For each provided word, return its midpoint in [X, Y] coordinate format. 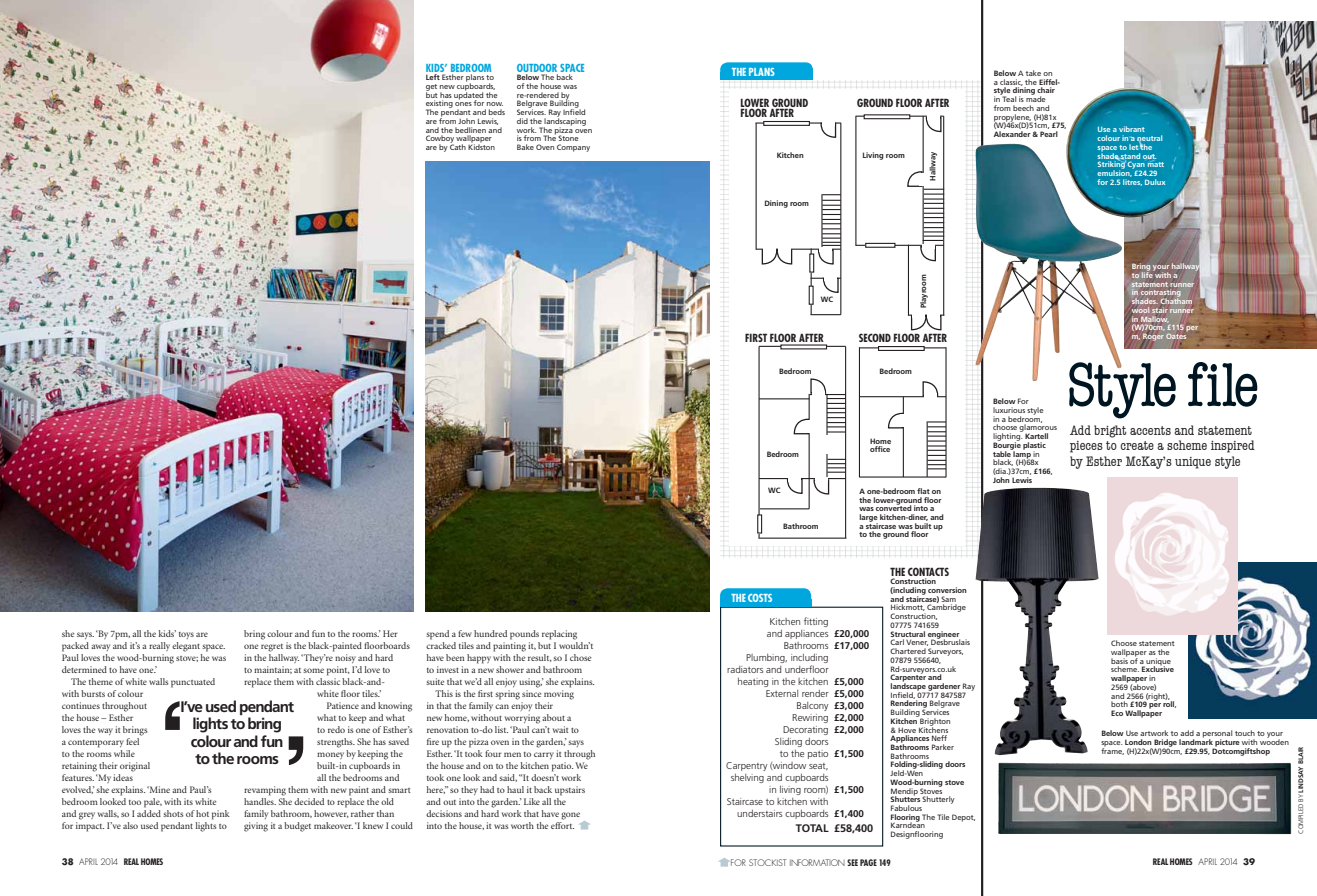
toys [186, 635]
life [1148, 274]
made [1036, 98]
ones [463, 104]
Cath [458, 146]
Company [573, 148]
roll [1169, 703]
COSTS [760, 598]
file [1223, 384]
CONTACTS [928, 571]
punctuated [193, 683]
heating [753, 682]
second [875, 337]
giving [256, 827]
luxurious [1009, 410]
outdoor [537, 68]
